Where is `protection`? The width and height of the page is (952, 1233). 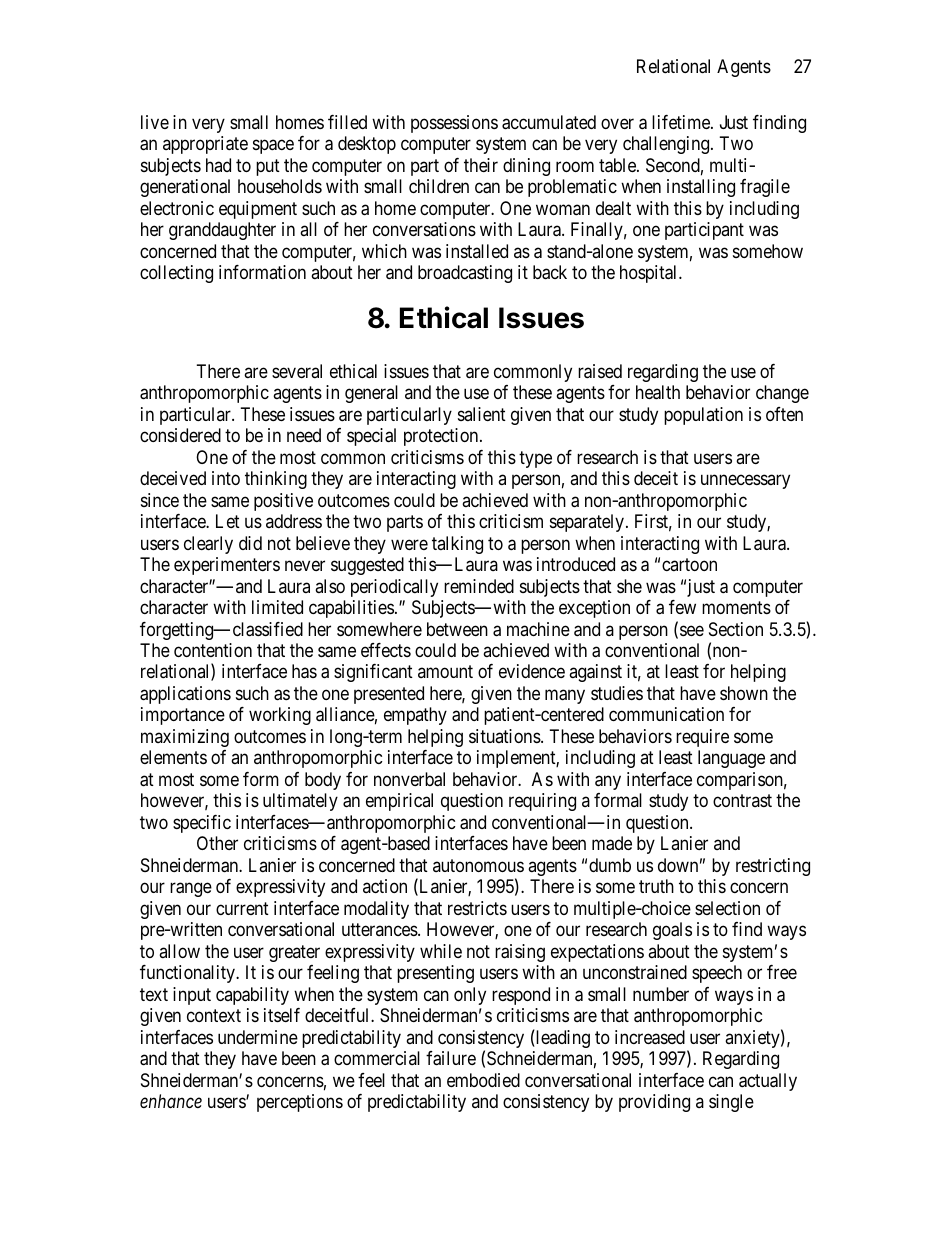 protection is located at coordinates (442, 437).
